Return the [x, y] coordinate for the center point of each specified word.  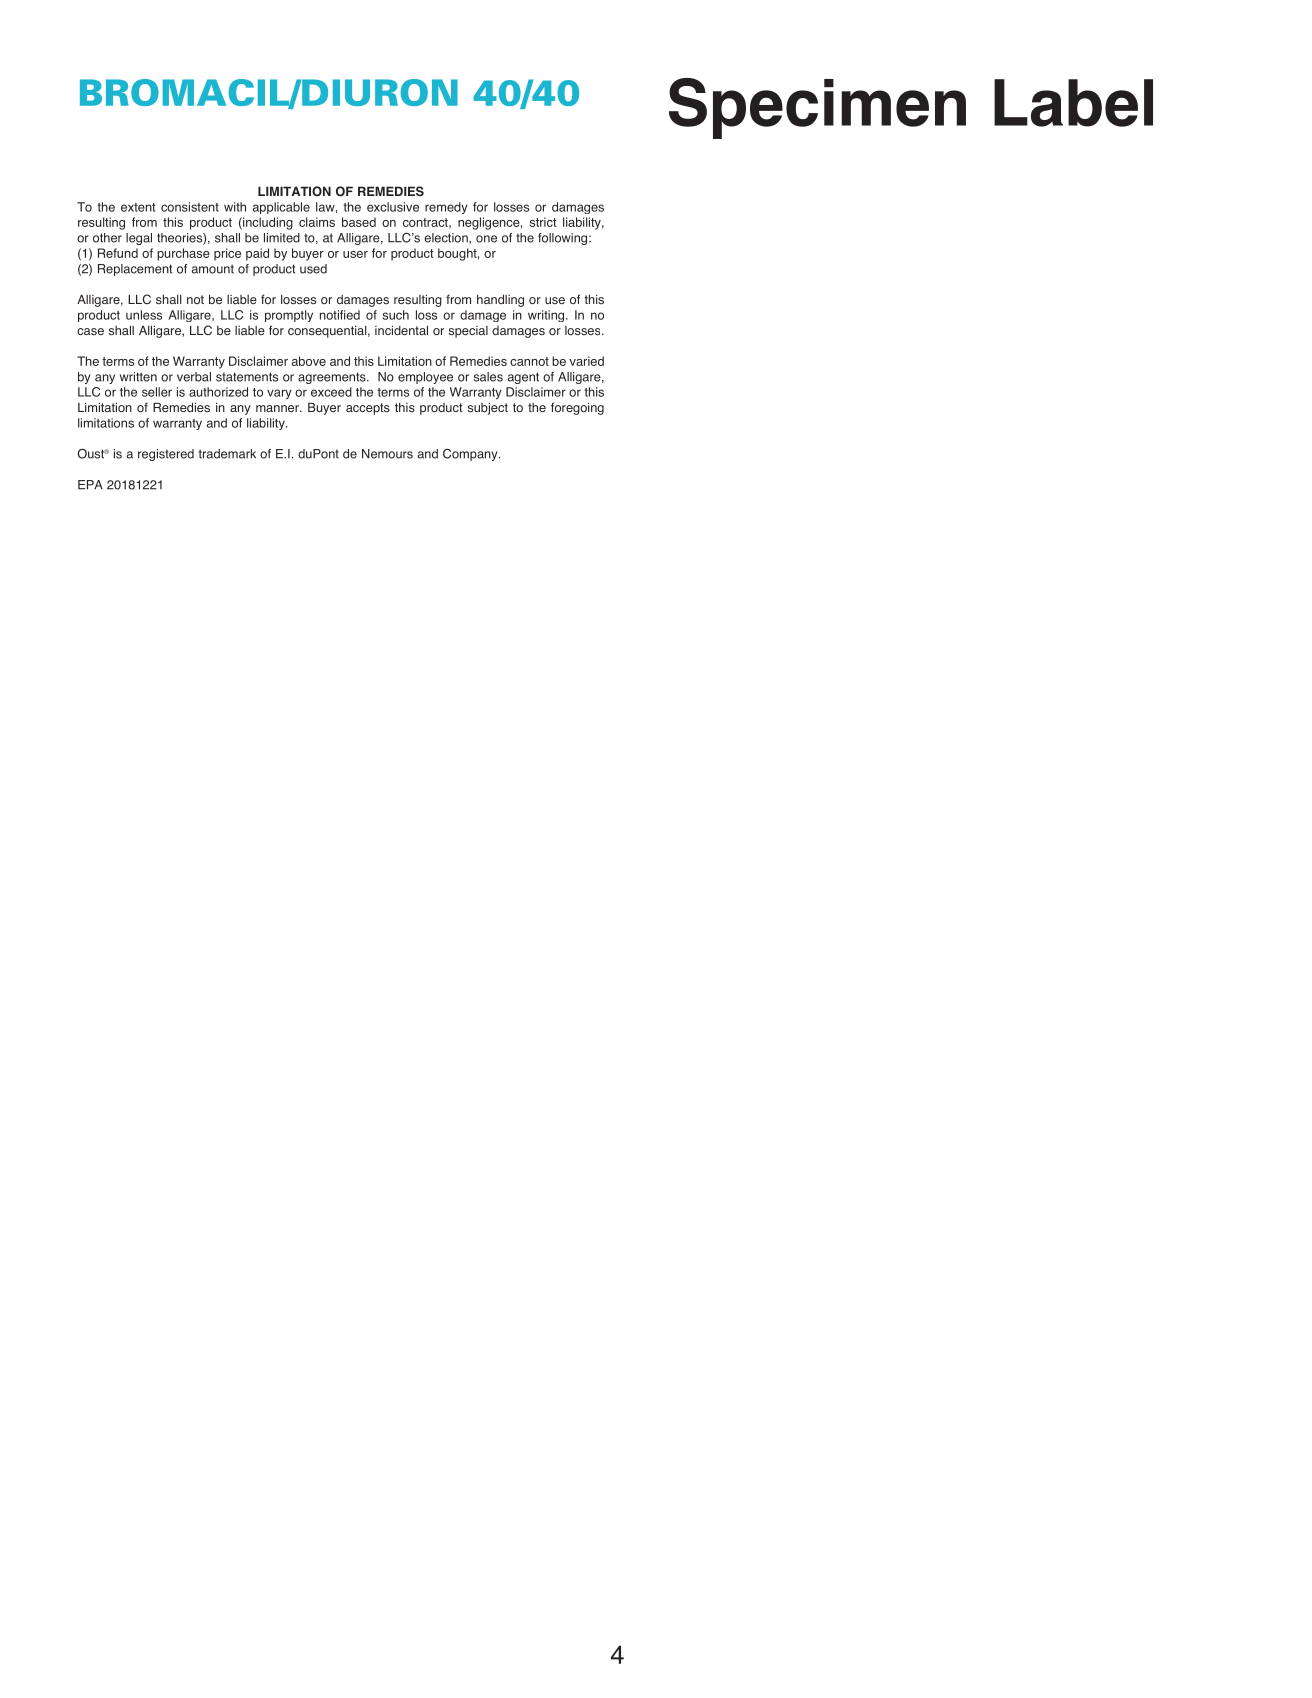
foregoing [577, 408]
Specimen [817, 108]
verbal [194, 377]
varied [586, 361]
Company [471, 455]
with [235, 207]
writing [547, 316]
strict [543, 222]
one [486, 239]
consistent [190, 207]
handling [500, 300]
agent [523, 378]
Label [1073, 103]
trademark [227, 454]
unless [144, 315]
